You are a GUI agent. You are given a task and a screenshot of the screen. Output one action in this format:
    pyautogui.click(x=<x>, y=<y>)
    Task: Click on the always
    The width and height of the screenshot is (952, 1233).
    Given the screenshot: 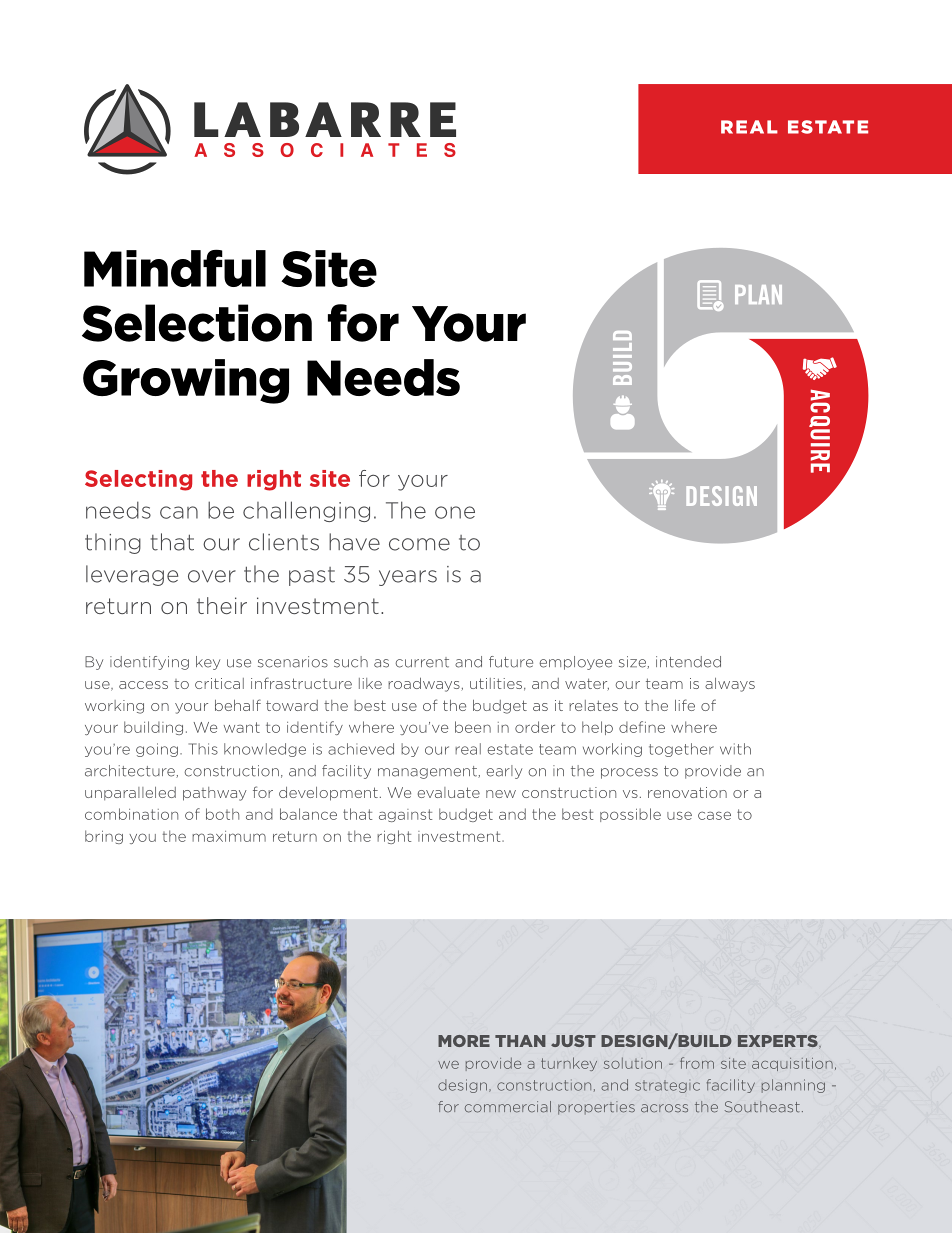 What is the action you would take?
    pyautogui.click(x=730, y=685)
